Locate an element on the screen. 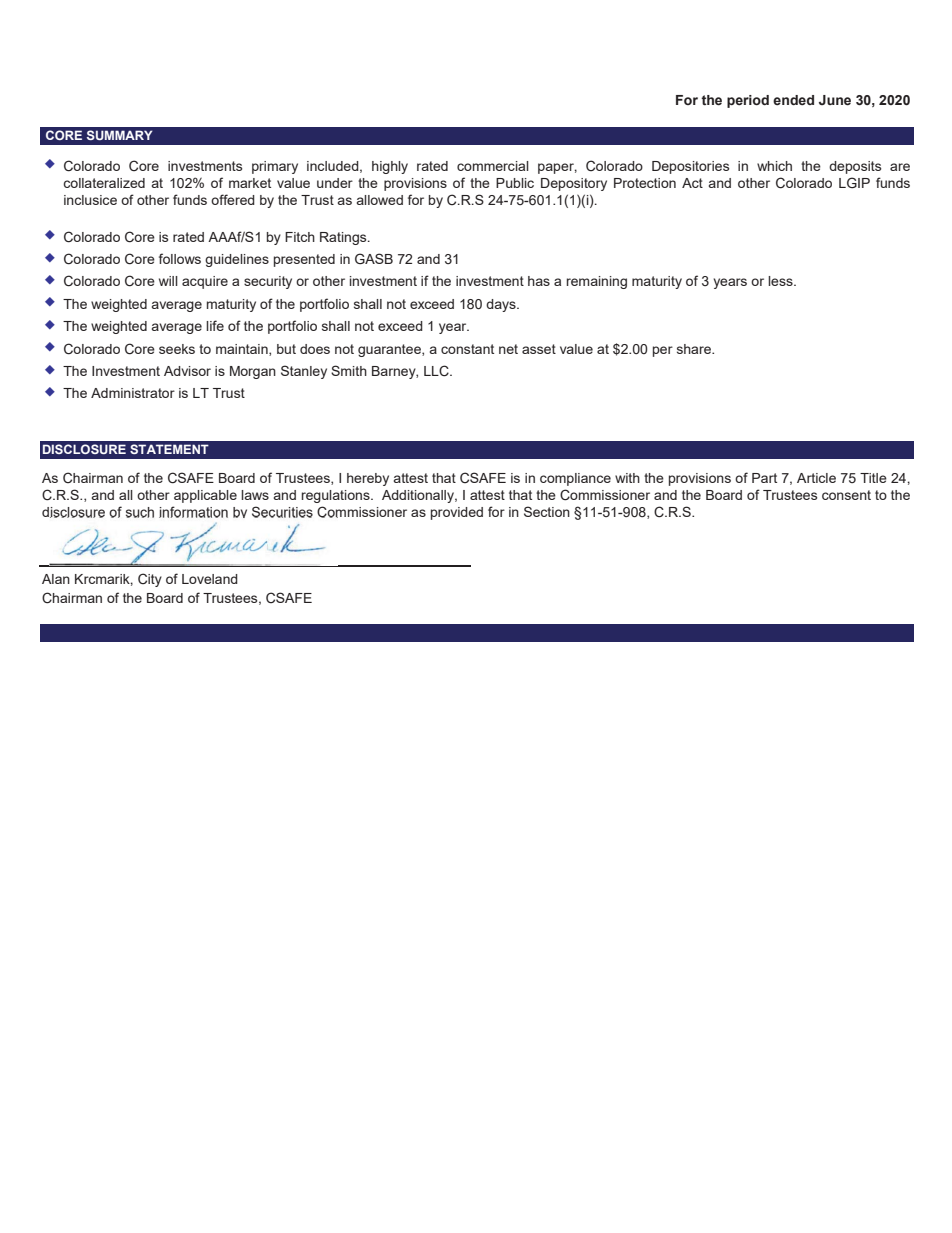 This screenshot has height=1233, width=952. share is located at coordinates (695, 349).
